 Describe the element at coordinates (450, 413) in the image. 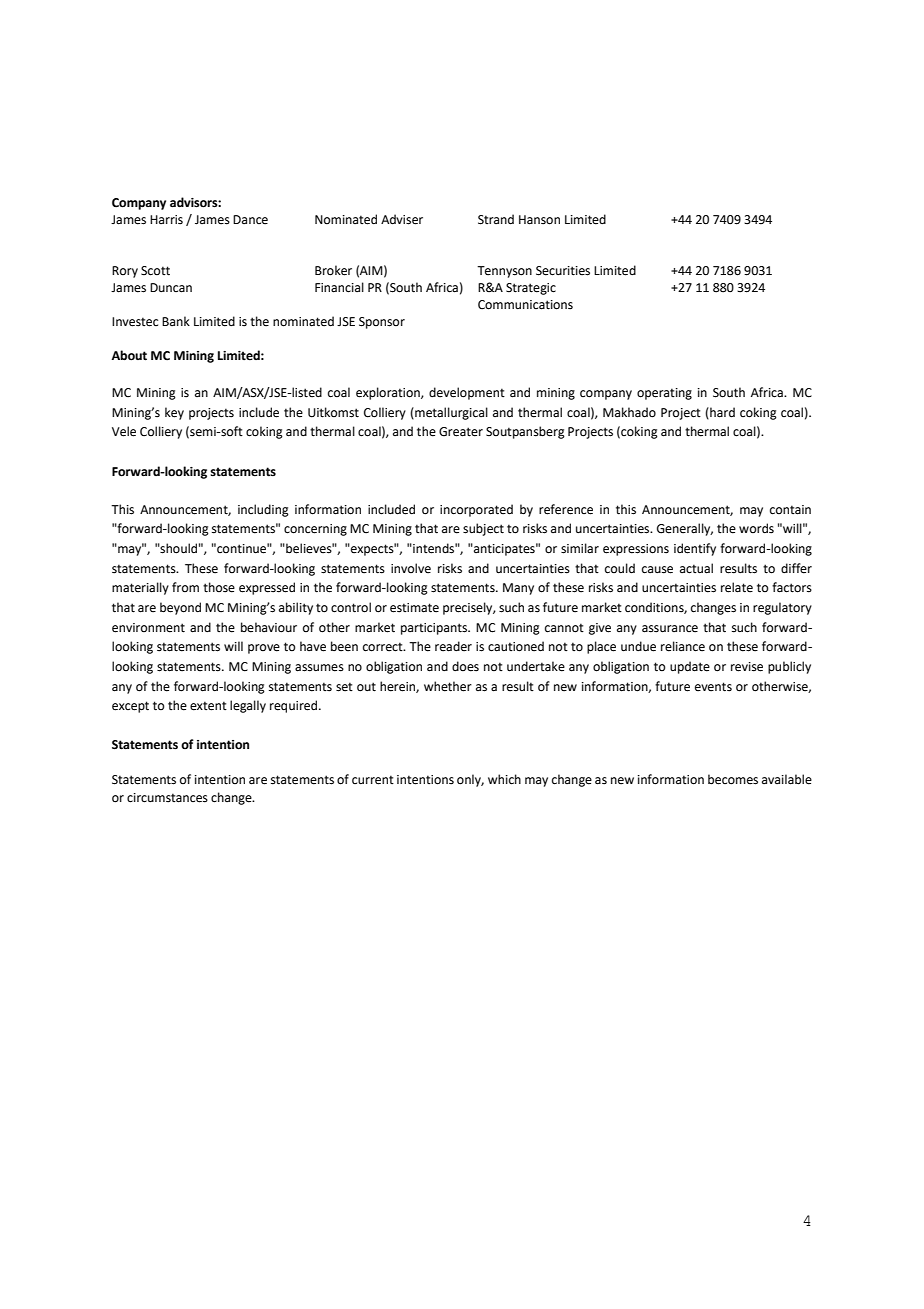

I see `metallurgical` at that location.
